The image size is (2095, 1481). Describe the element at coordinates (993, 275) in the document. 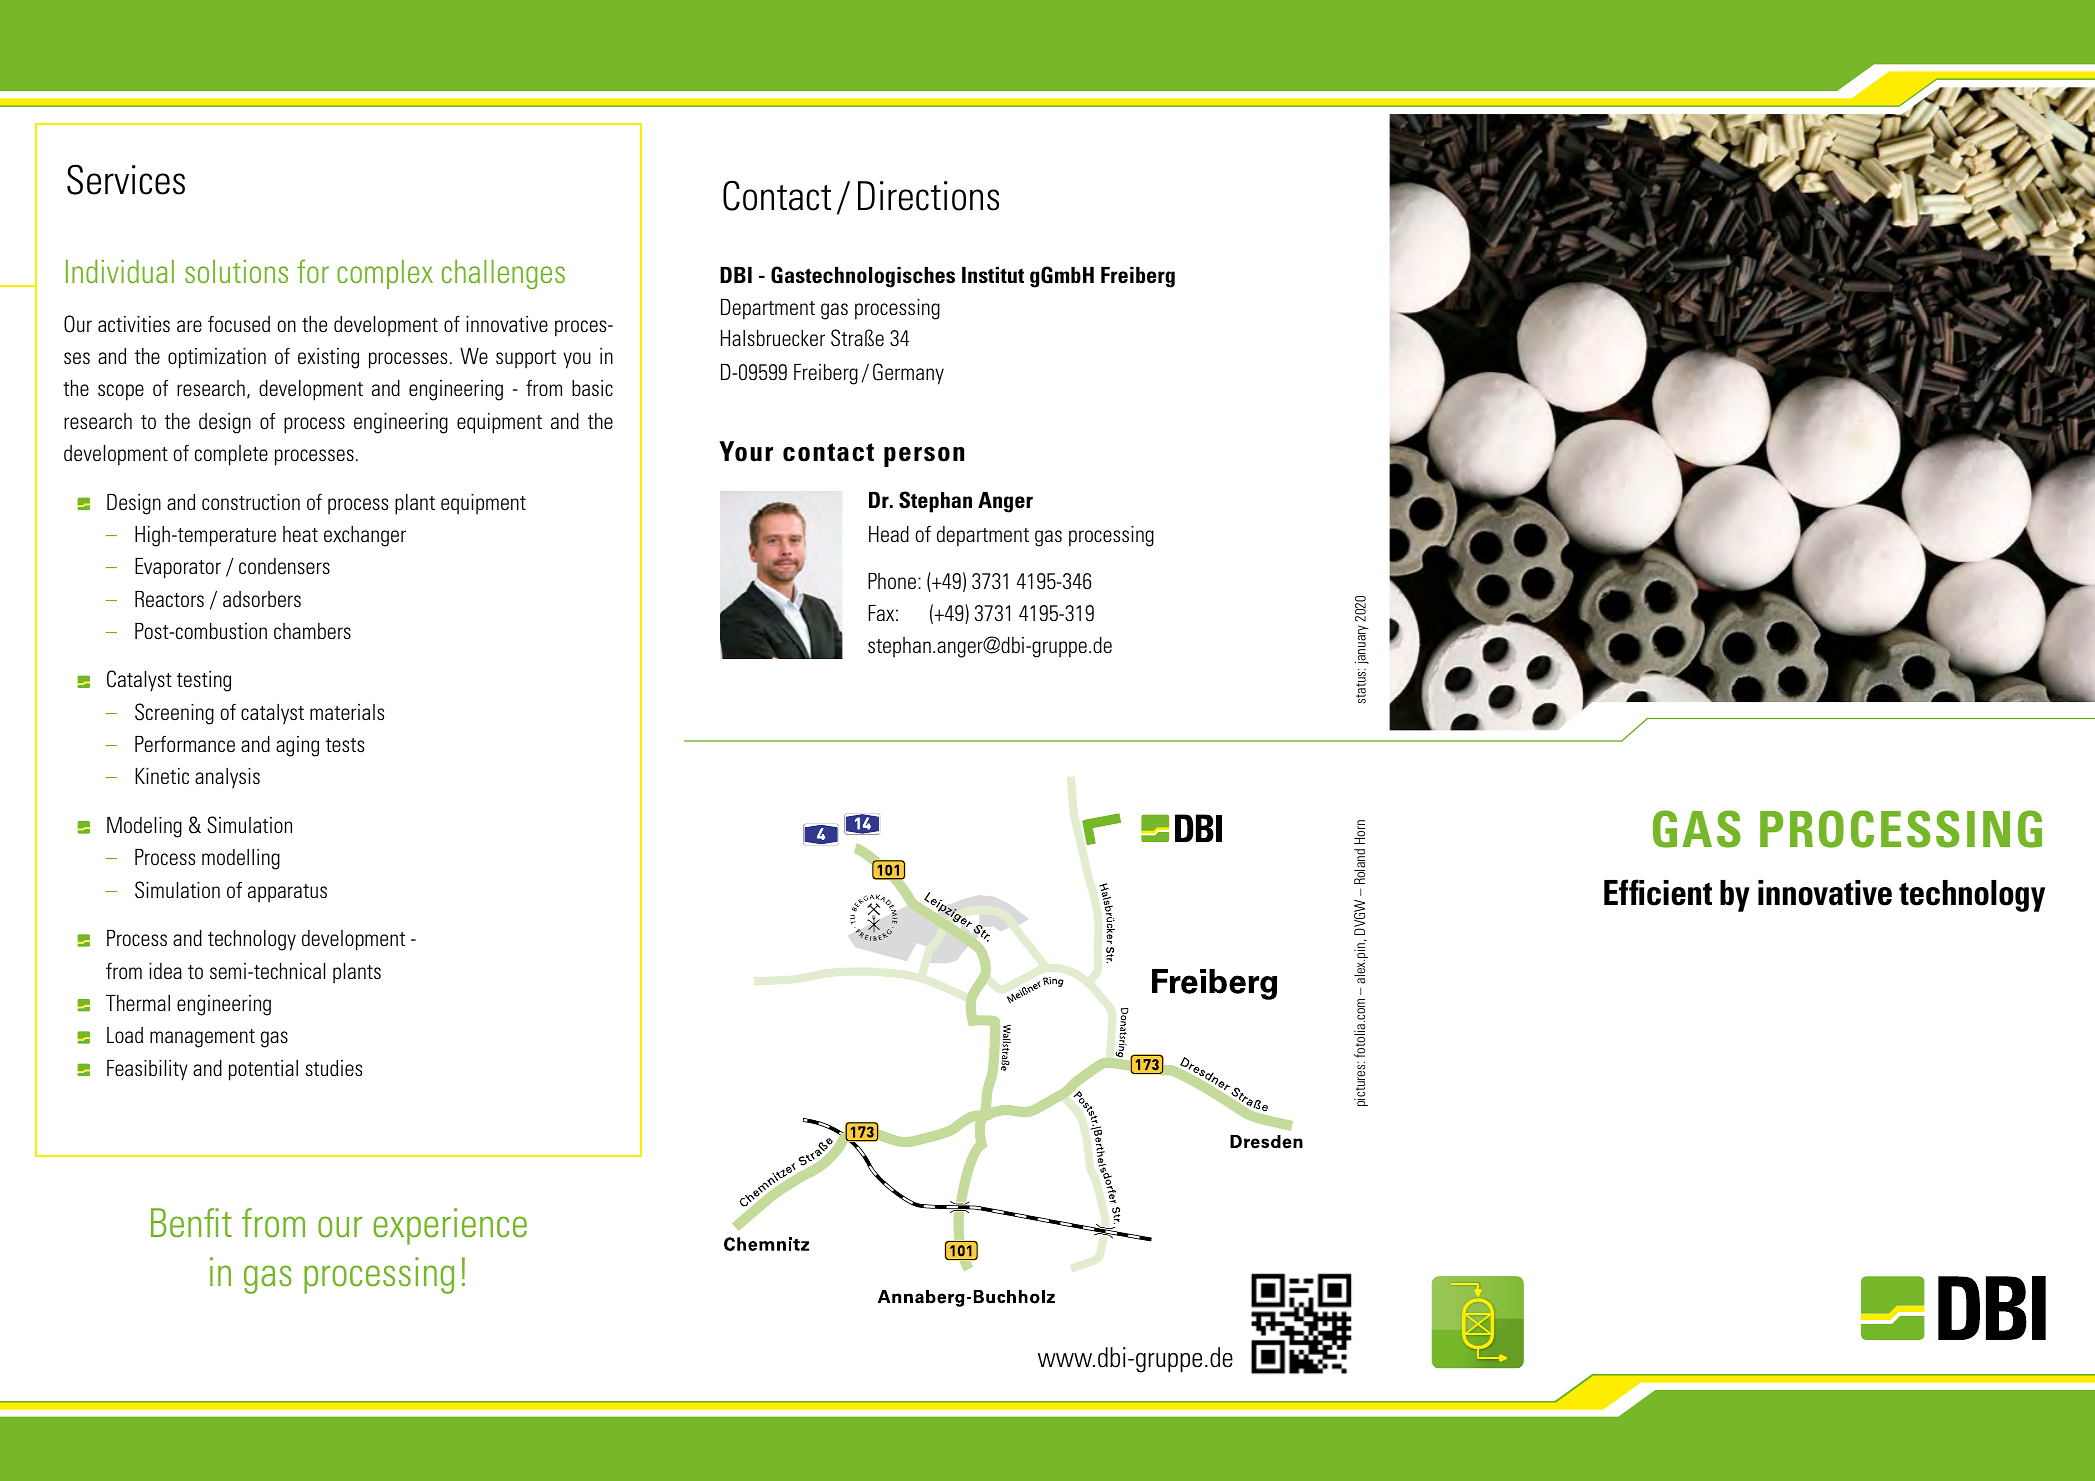

I see `Institut` at that location.
